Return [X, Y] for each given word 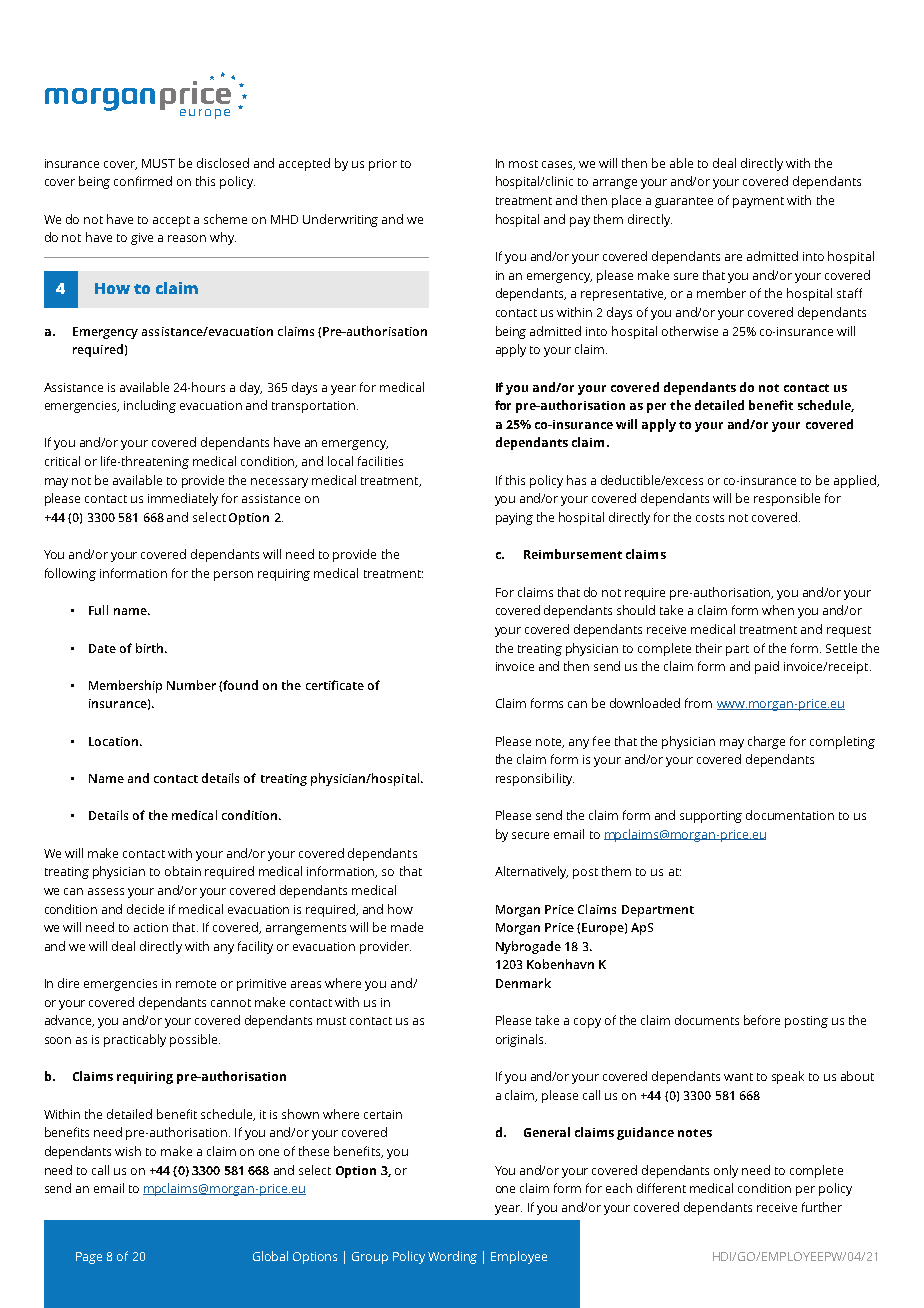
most [523, 164]
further [822, 1207]
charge [766, 742]
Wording [452, 1257]
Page [89, 1258]
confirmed [143, 181]
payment [758, 202]
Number [191, 685]
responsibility [535, 779]
